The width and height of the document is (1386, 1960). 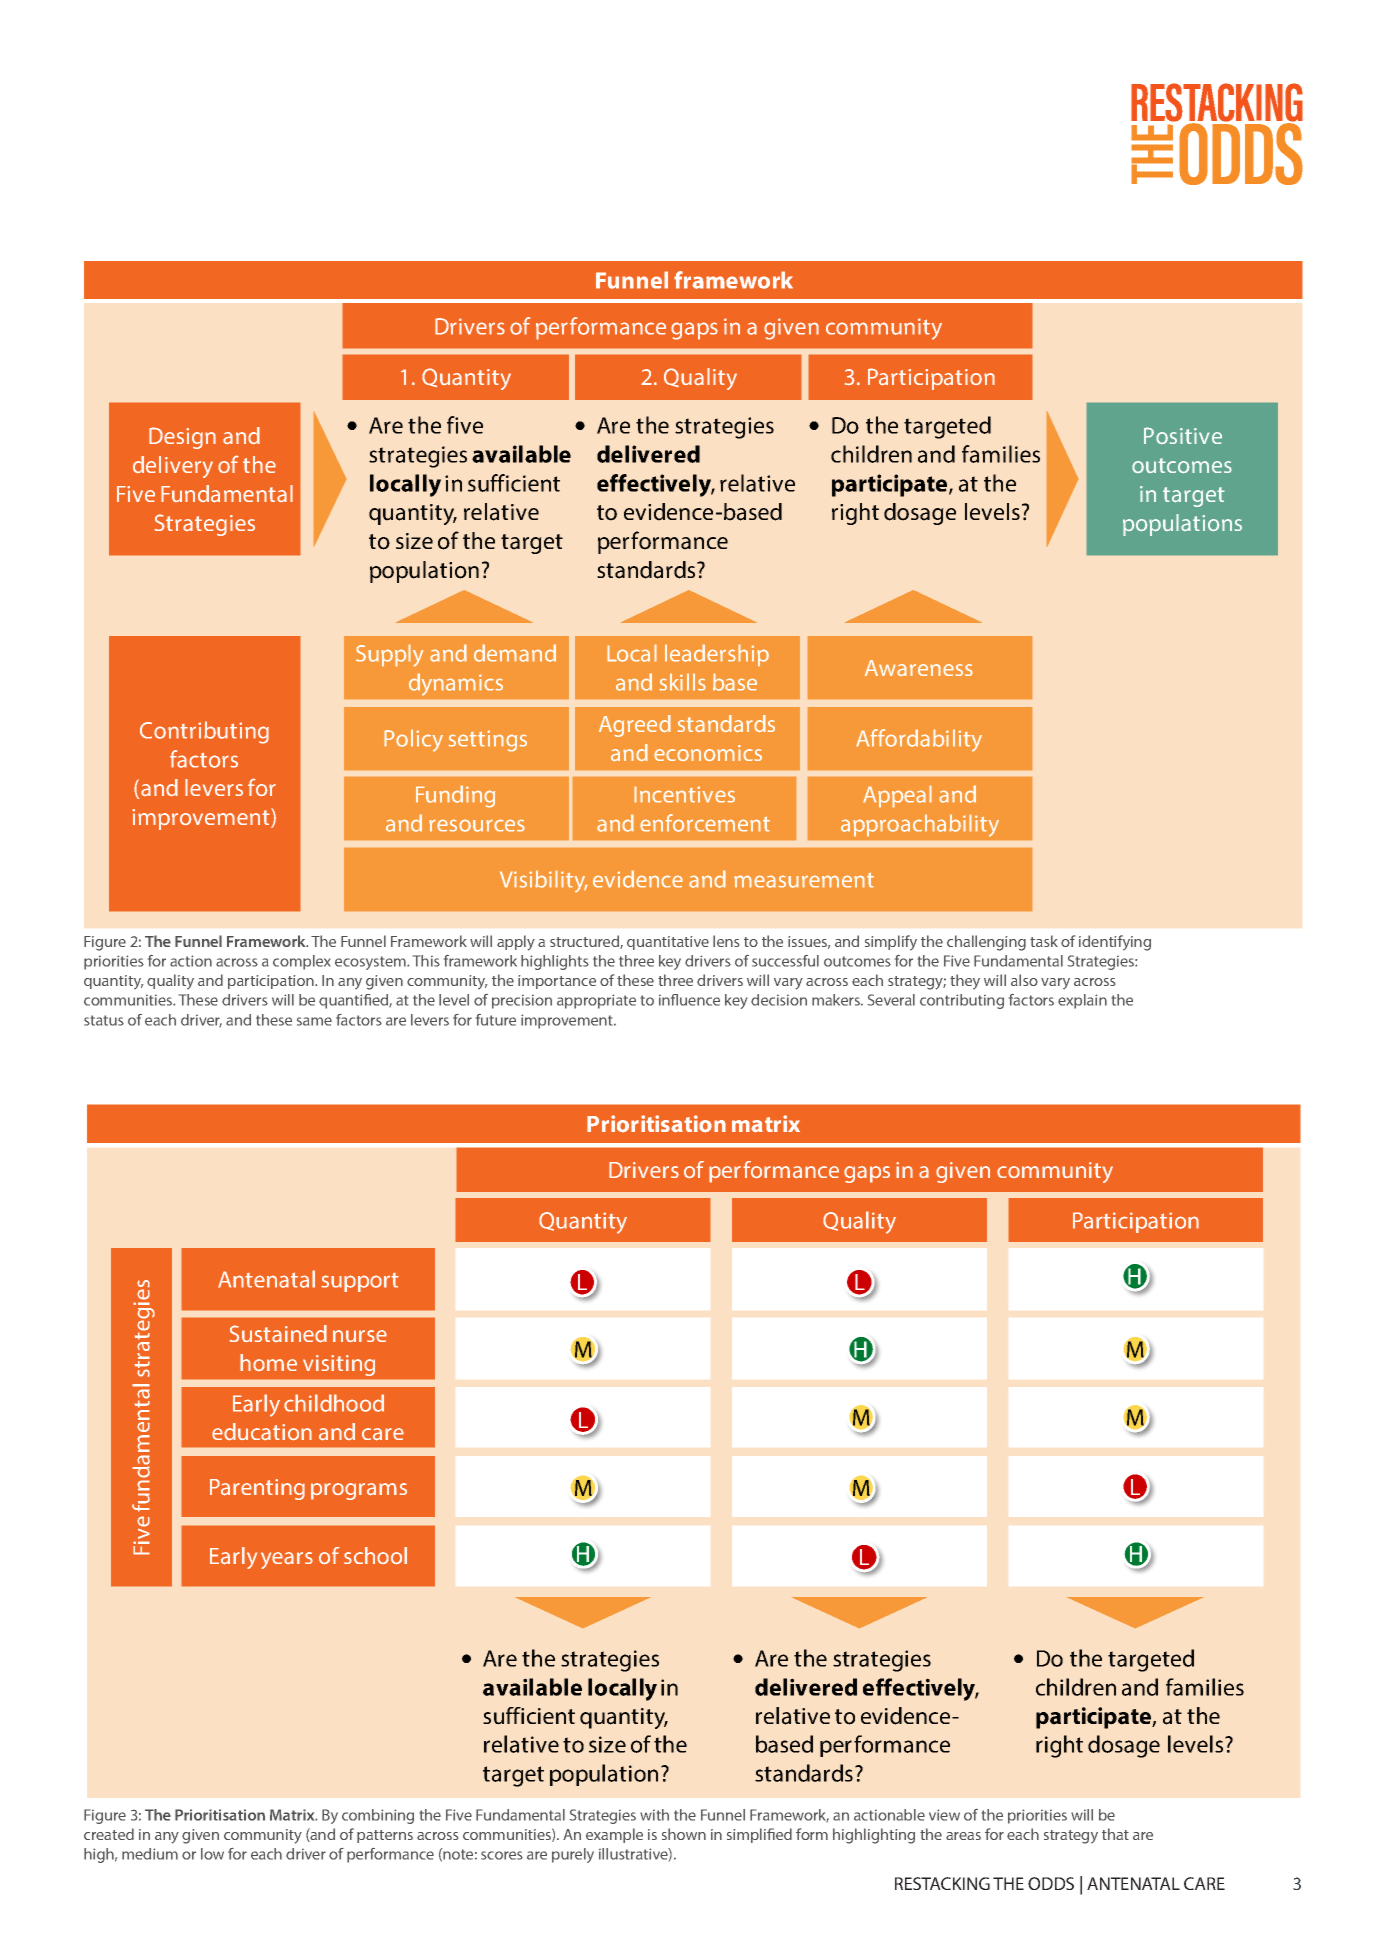 What do you see at coordinates (596, 1001) in the document?
I see `appropriate` at bounding box center [596, 1001].
